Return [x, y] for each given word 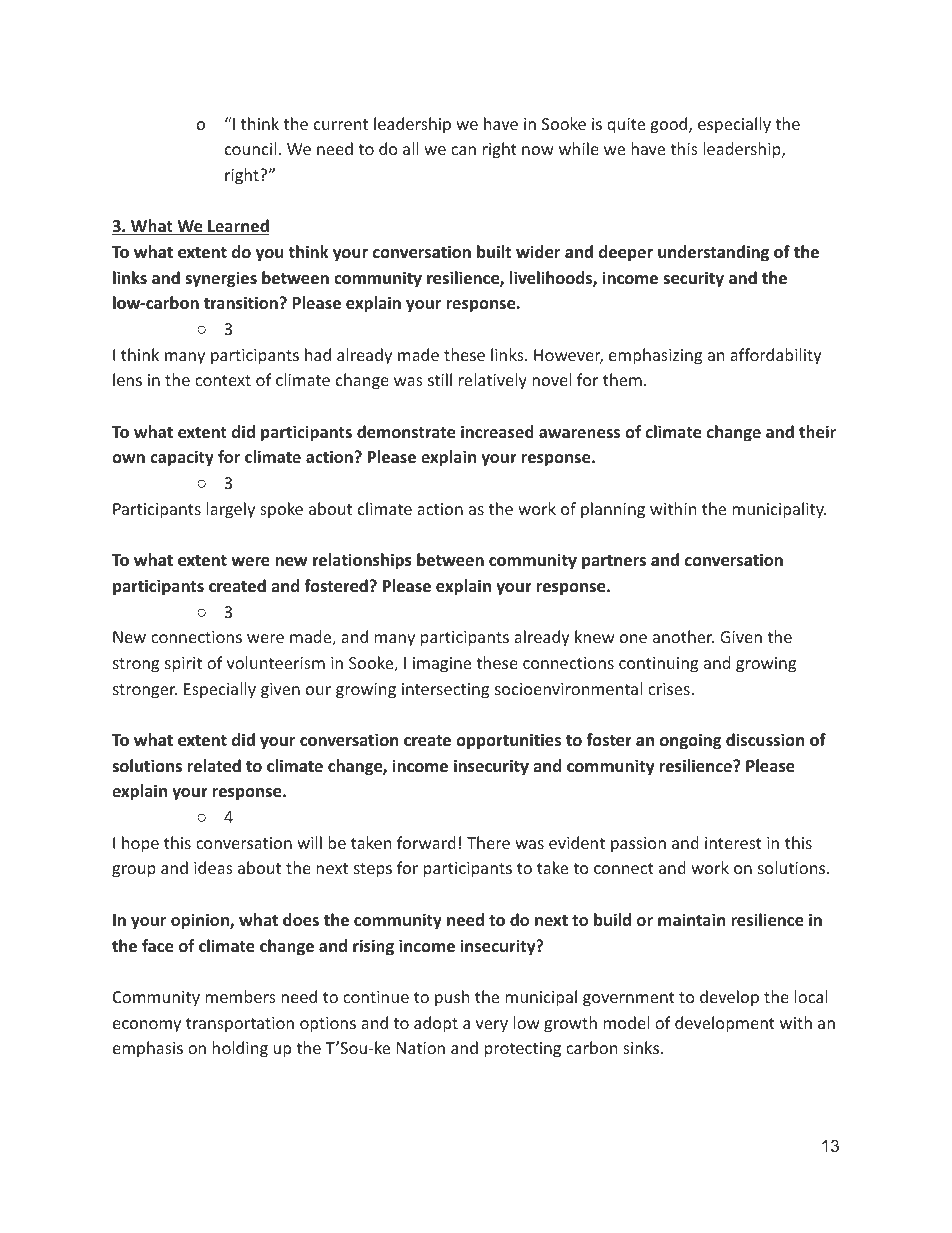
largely [231, 510]
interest [733, 843]
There [488, 842]
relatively [493, 381]
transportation [240, 1025]
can [463, 150]
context [223, 380]
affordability [776, 356]
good [670, 125]
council [250, 148]
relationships [362, 561]
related [214, 766]
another [683, 636]
